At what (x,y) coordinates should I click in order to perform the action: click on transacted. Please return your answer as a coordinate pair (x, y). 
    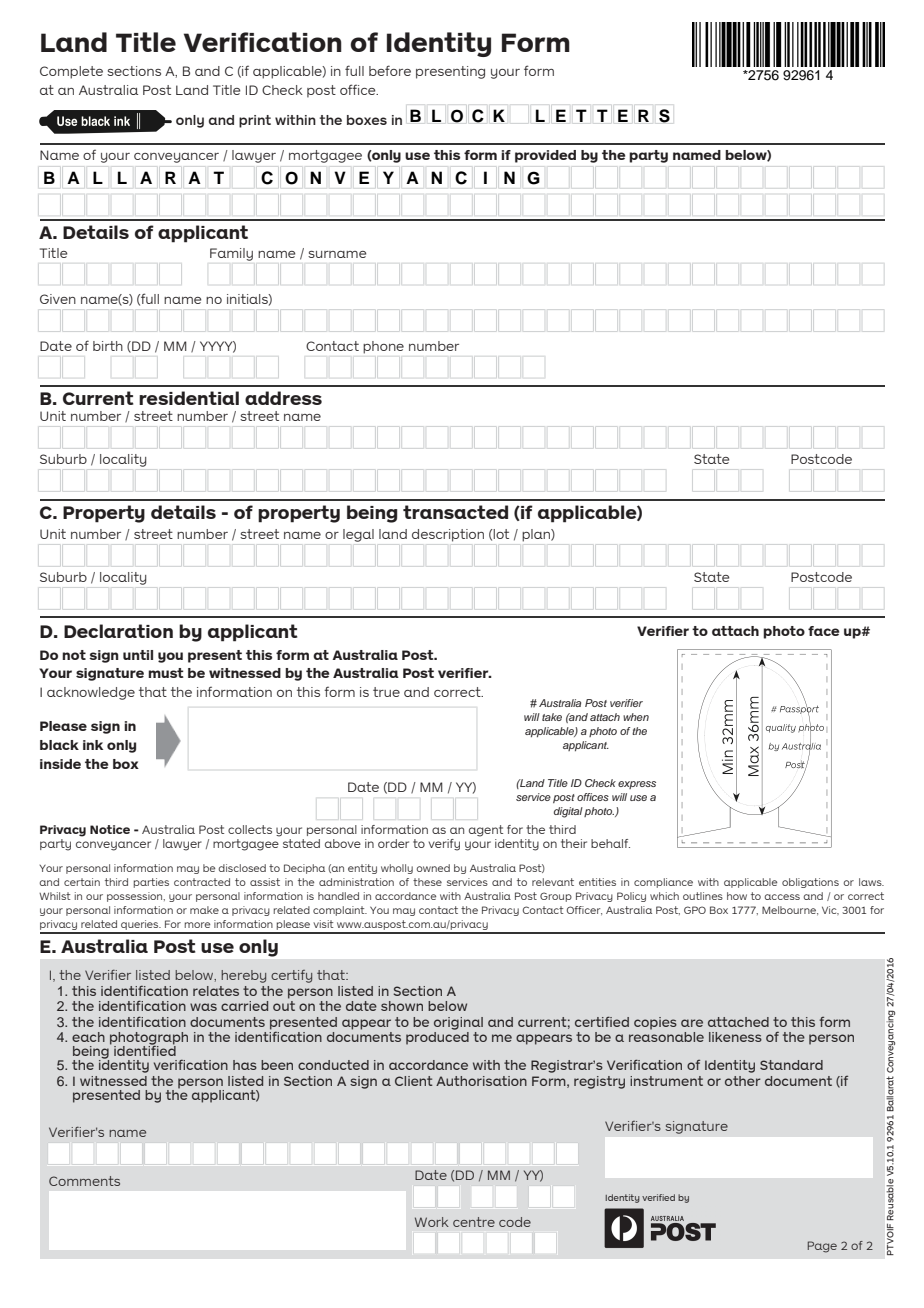
    Looking at the image, I should click on (455, 512).
